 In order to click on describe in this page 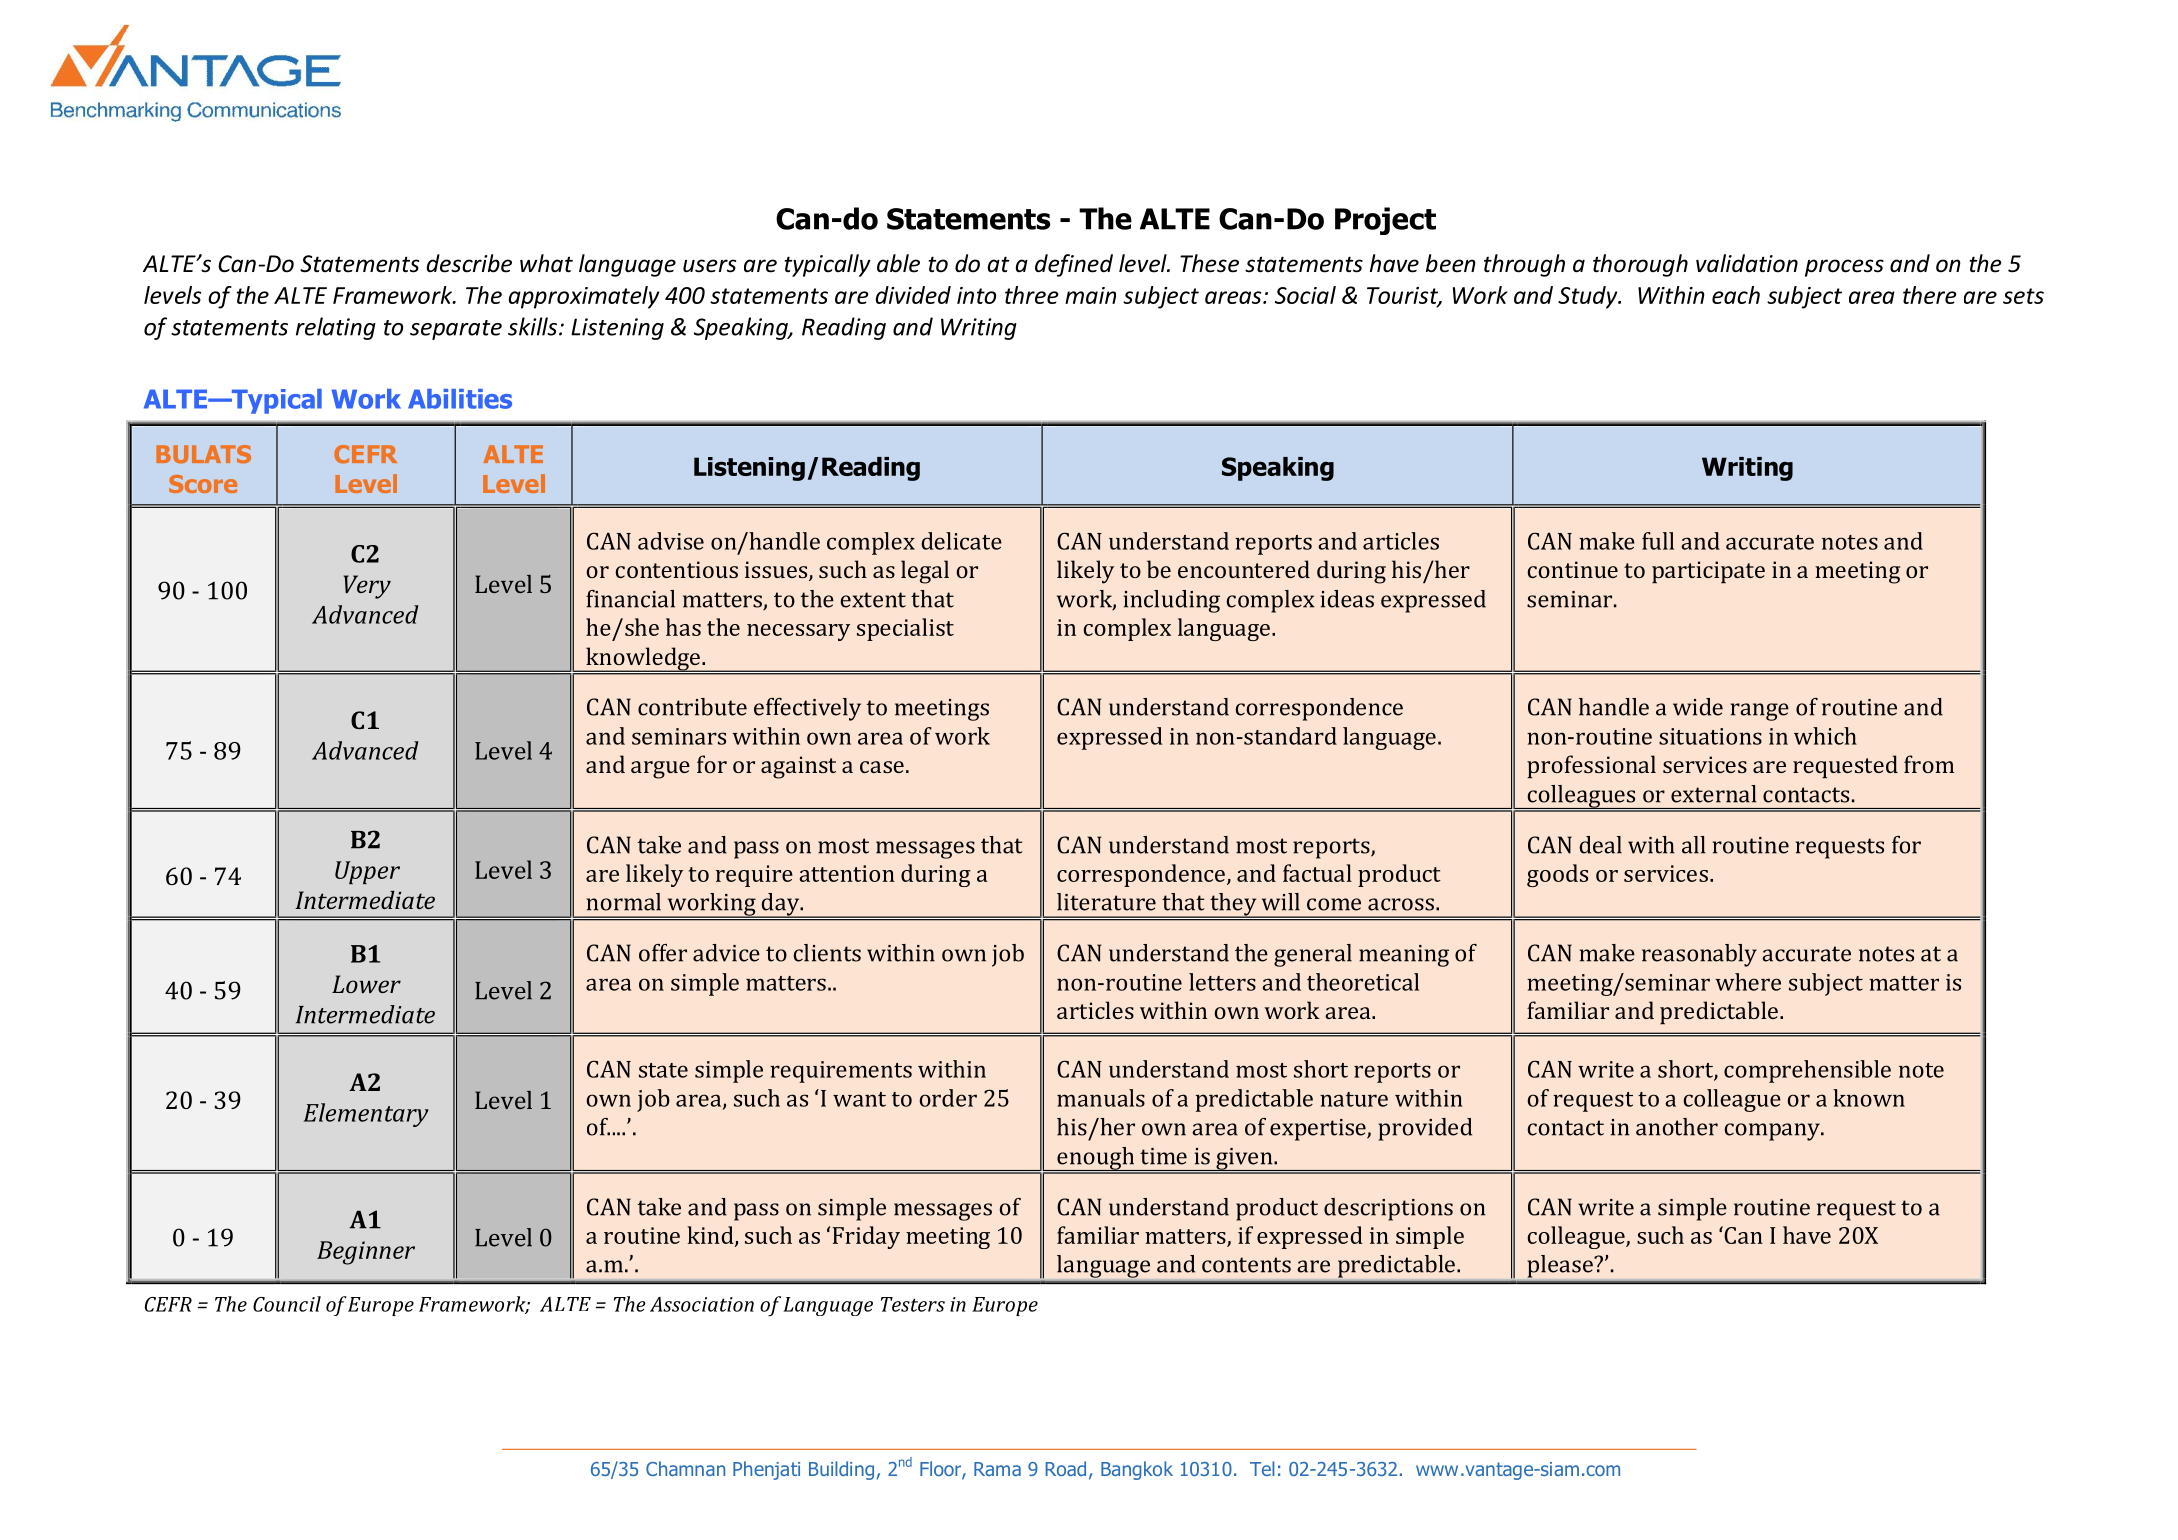, I will do `click(469, 263)`.
